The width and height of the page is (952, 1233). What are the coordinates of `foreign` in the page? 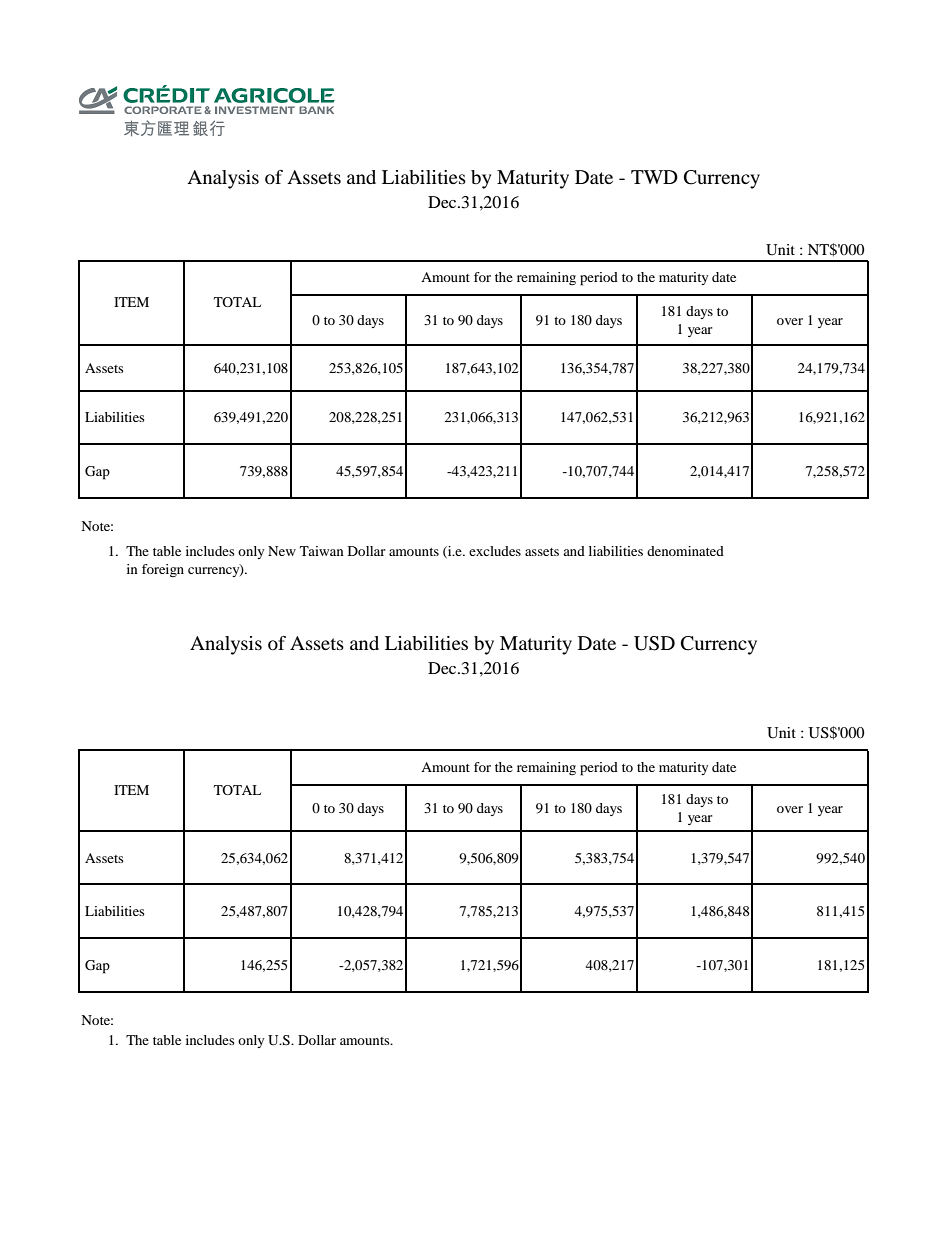 It's located at (163, 571).
